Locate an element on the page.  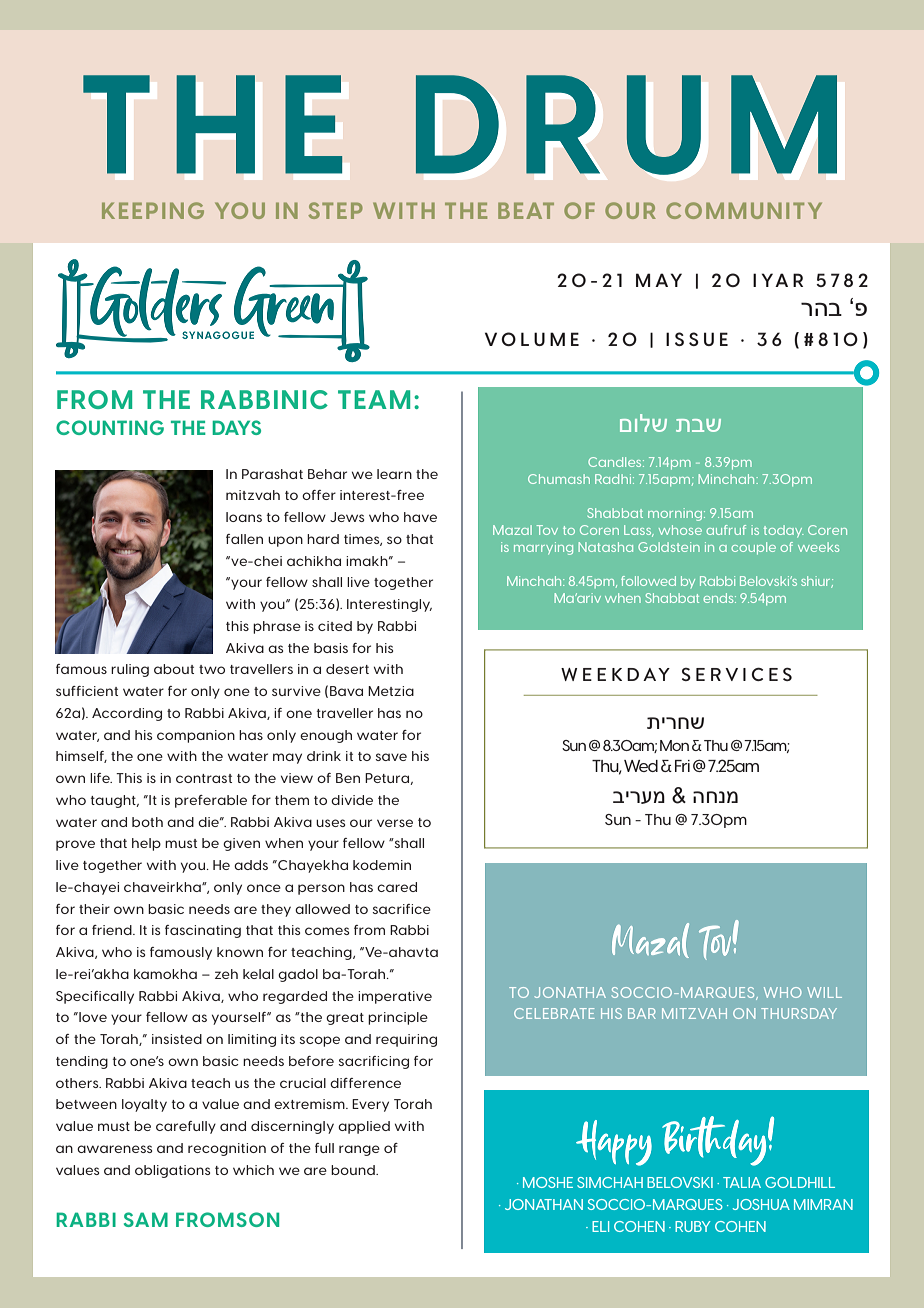
According is located at coordinates (127, 714).
